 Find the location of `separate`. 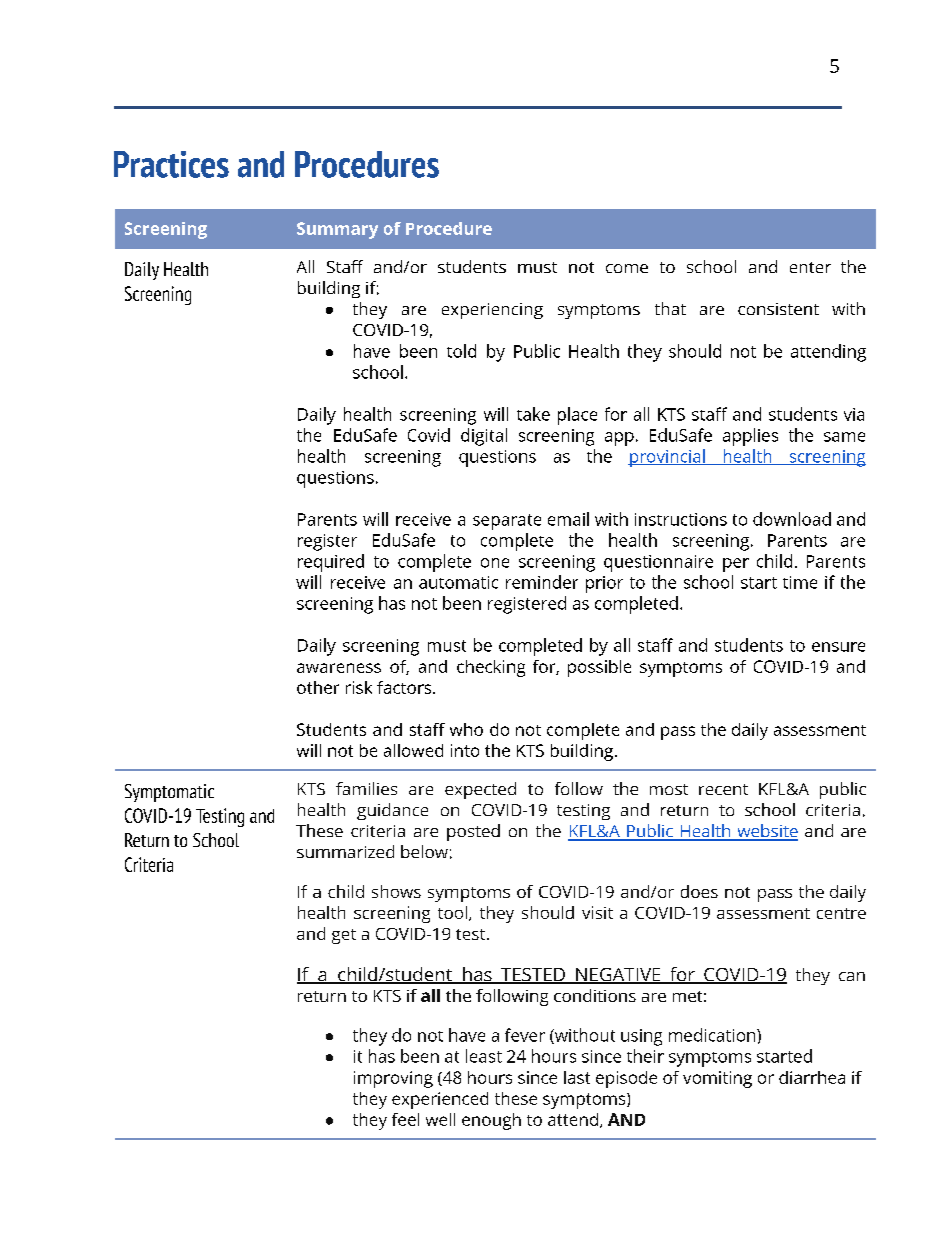

separate is located at coordinates (507, 522).
